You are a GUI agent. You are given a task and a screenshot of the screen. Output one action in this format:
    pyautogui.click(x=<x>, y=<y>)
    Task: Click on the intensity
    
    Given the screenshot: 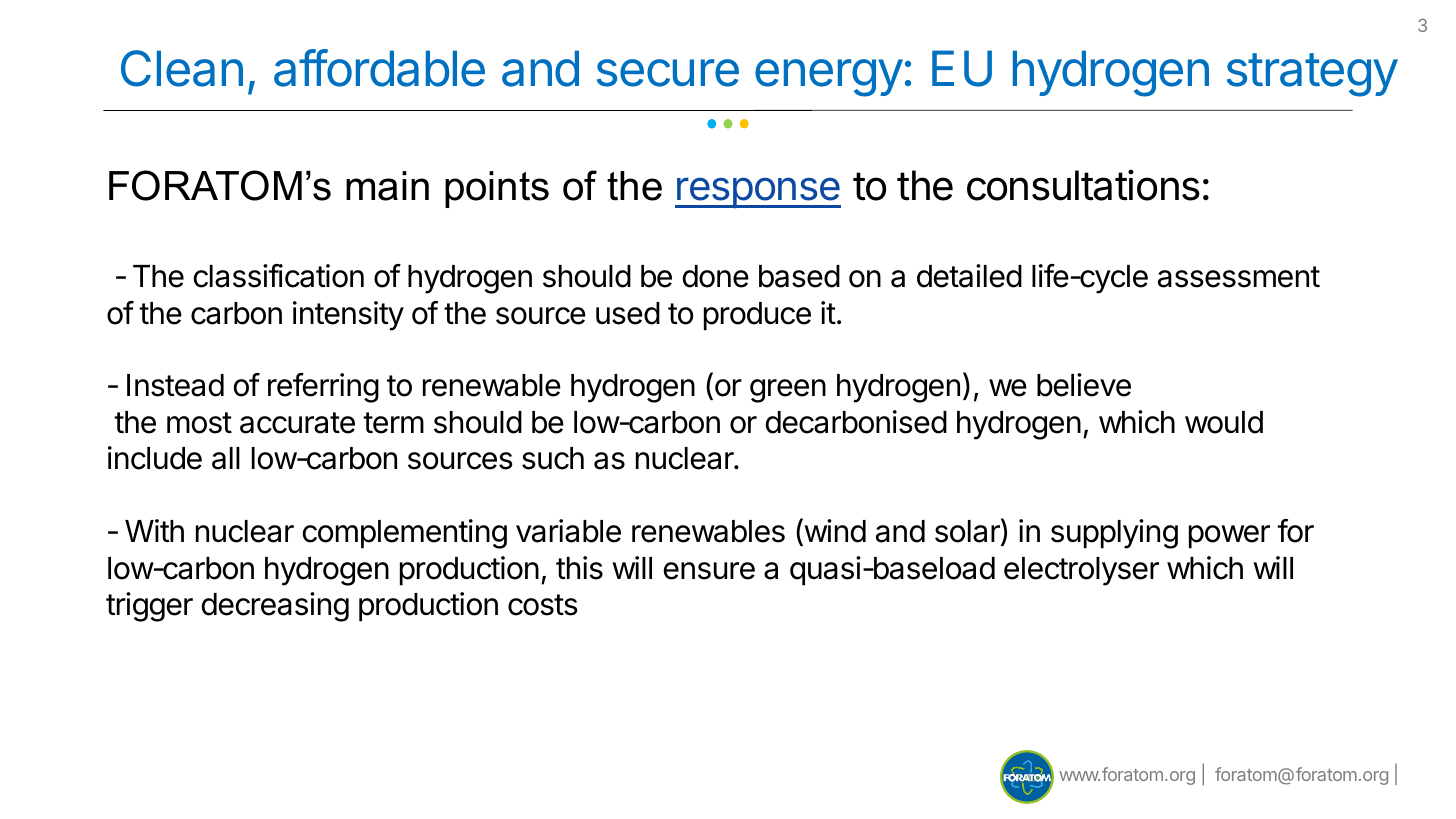 What is the action you would take?
    pyautogui.click(x=348, y=316)
